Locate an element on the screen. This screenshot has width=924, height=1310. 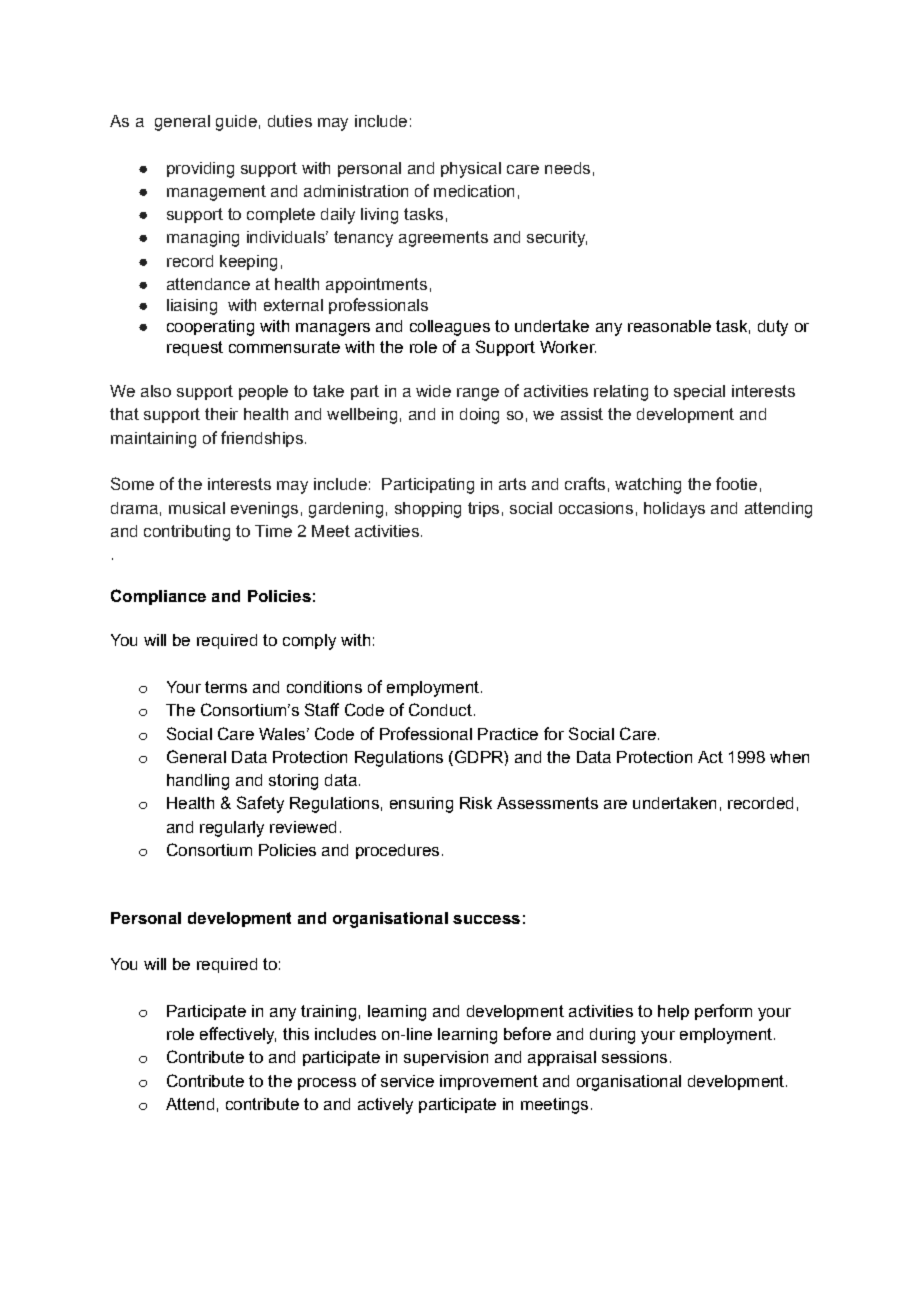
sessions is located at coordinates (634, 1057).
